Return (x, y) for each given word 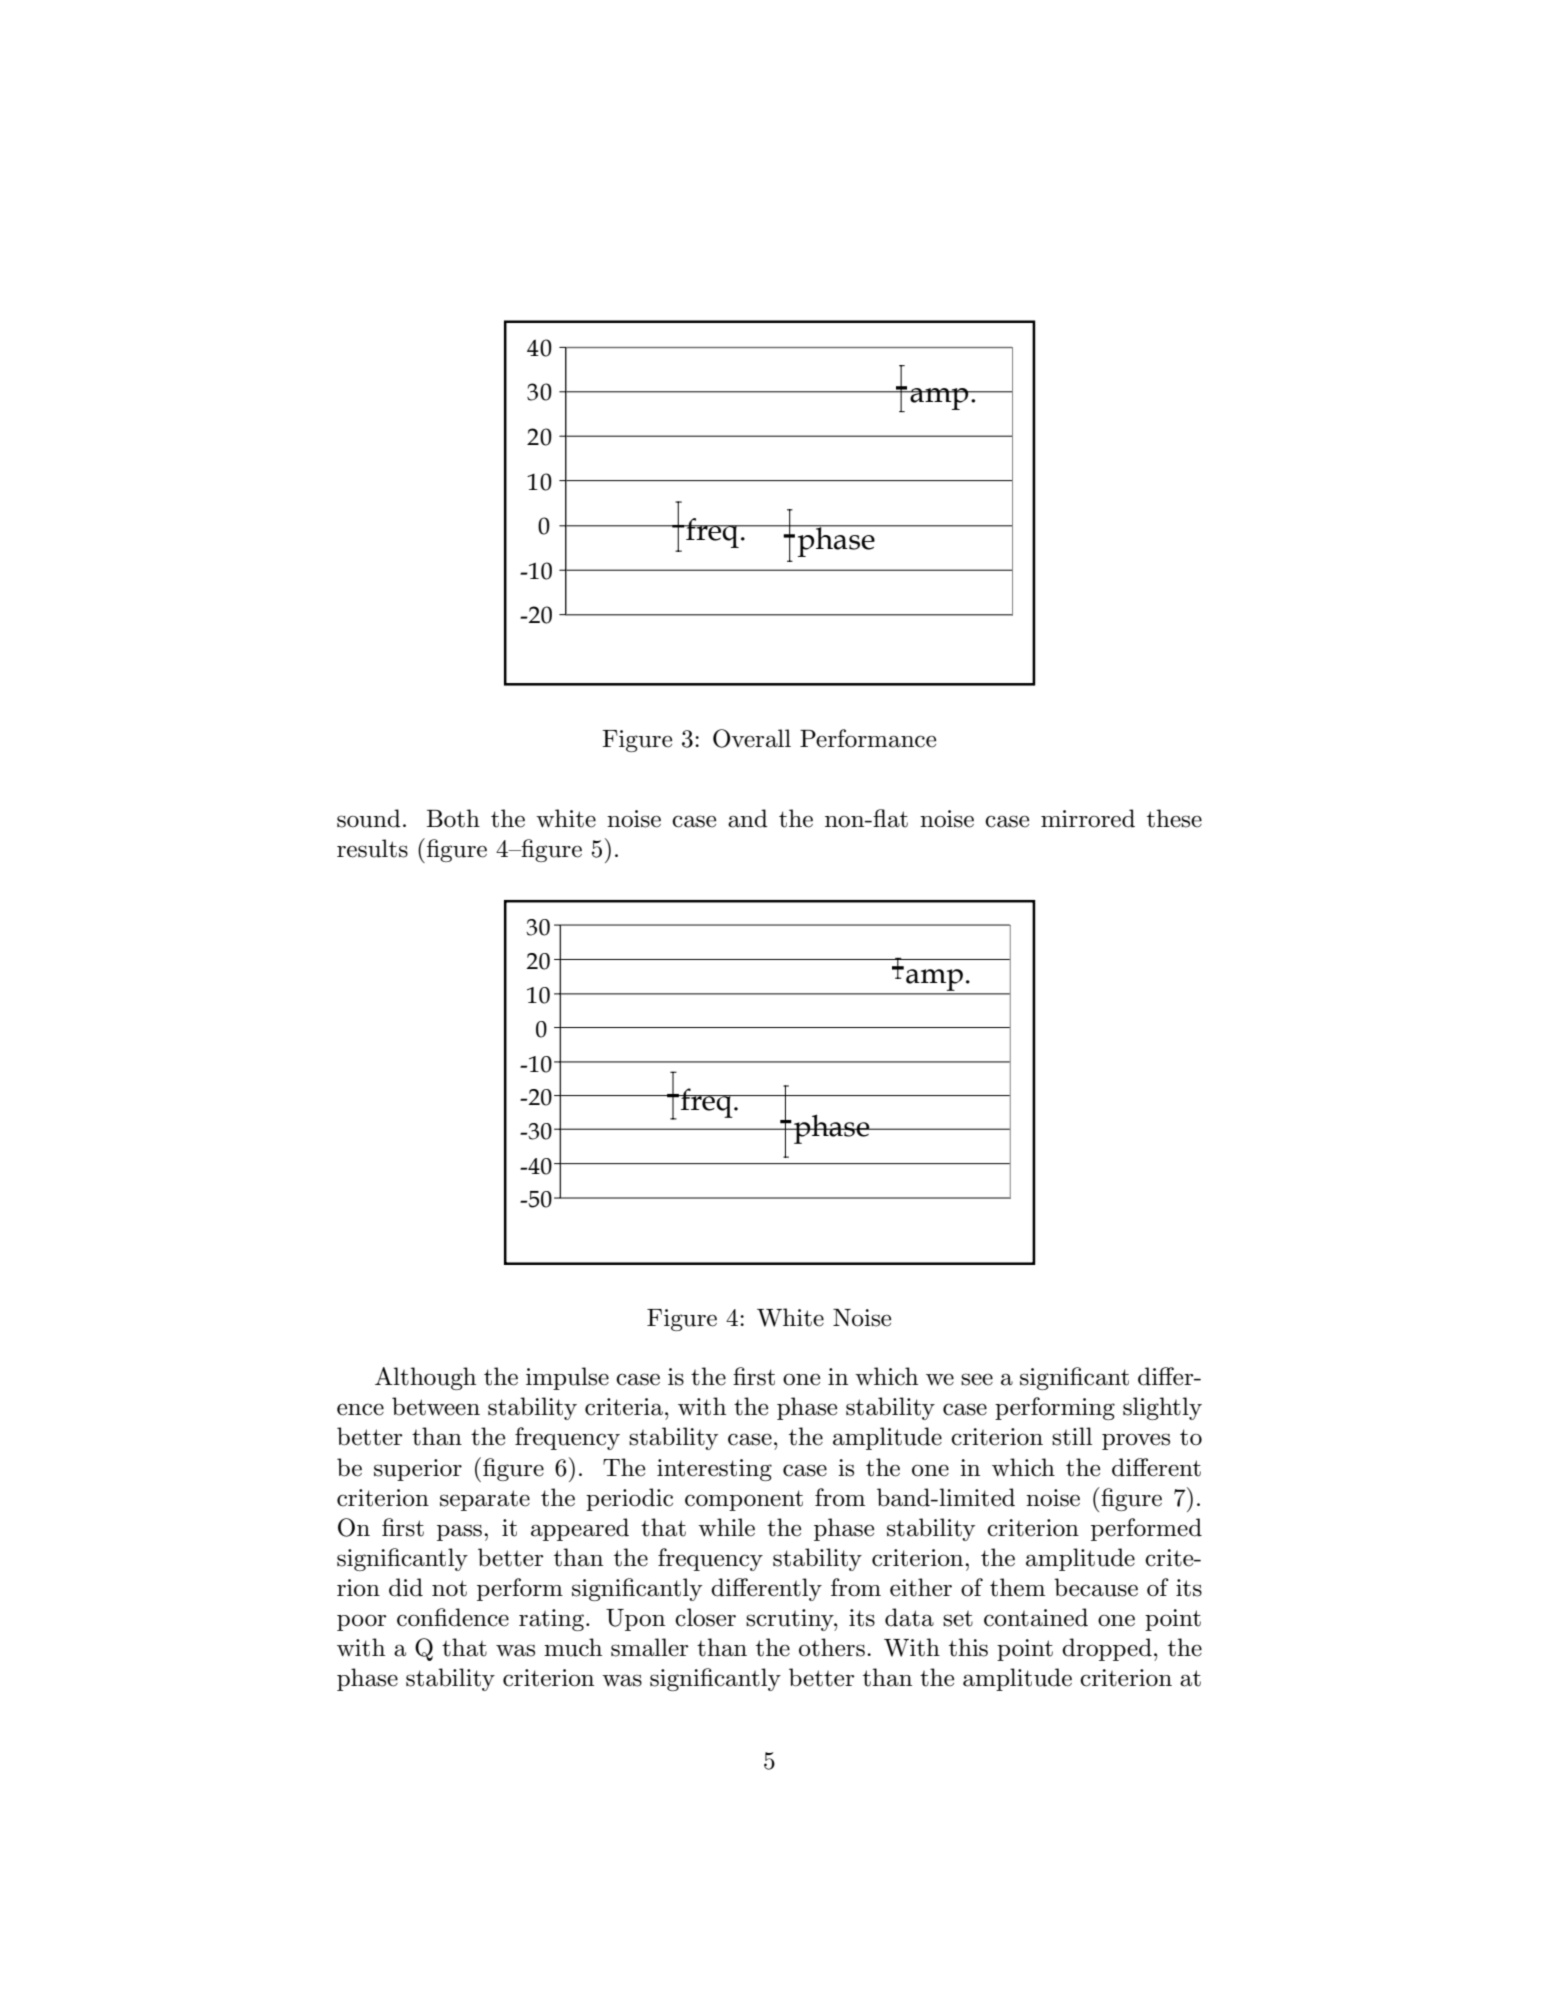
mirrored (1088, 818)
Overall (752, 738)
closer (705, 1617)
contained (1036, 1617)
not (449, 1588)
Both (453, 818)
